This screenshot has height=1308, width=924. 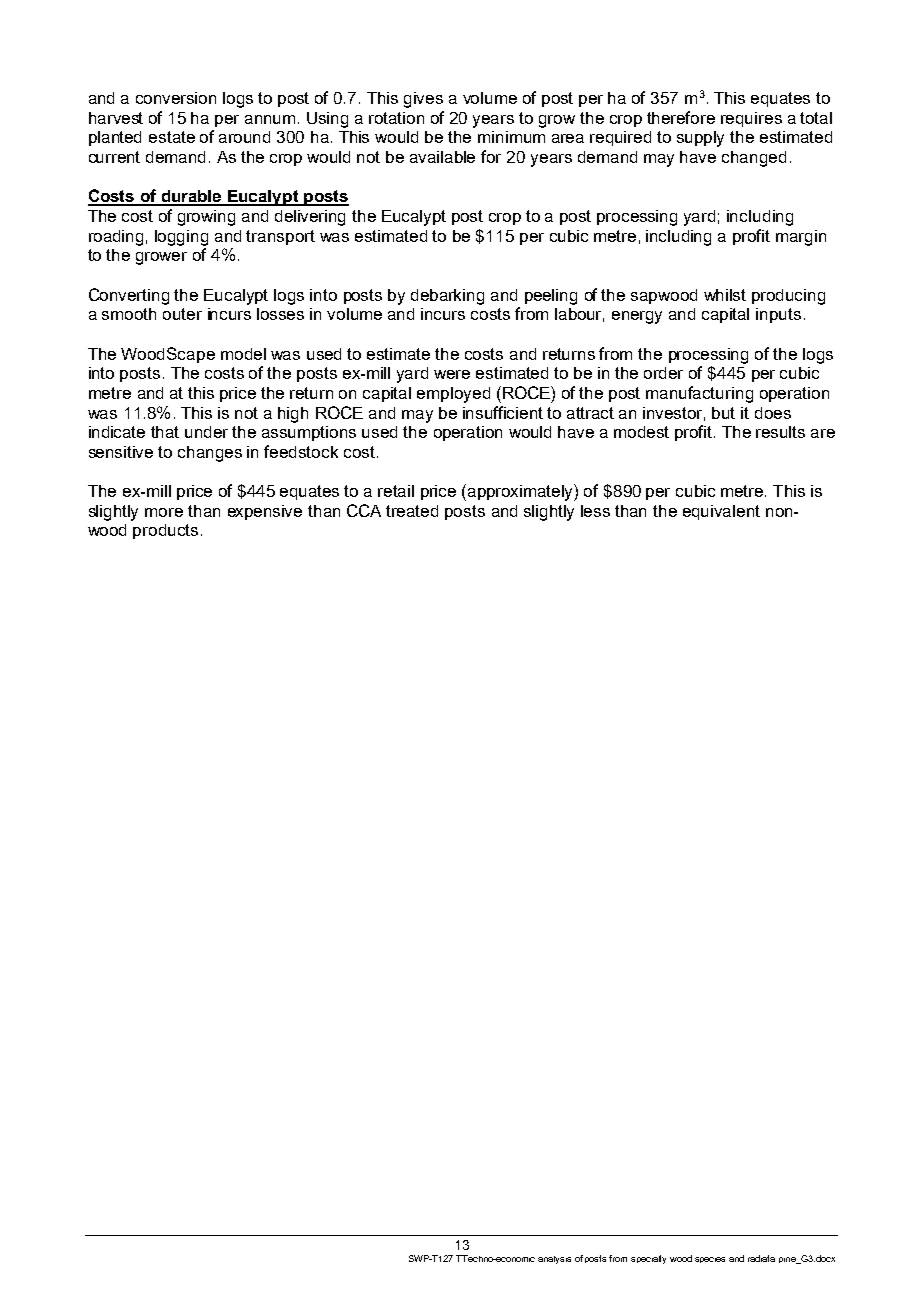 What do you see at coordinates (164, 512) in the screenshot?
I see `more` at bounding box center [164, 512].
